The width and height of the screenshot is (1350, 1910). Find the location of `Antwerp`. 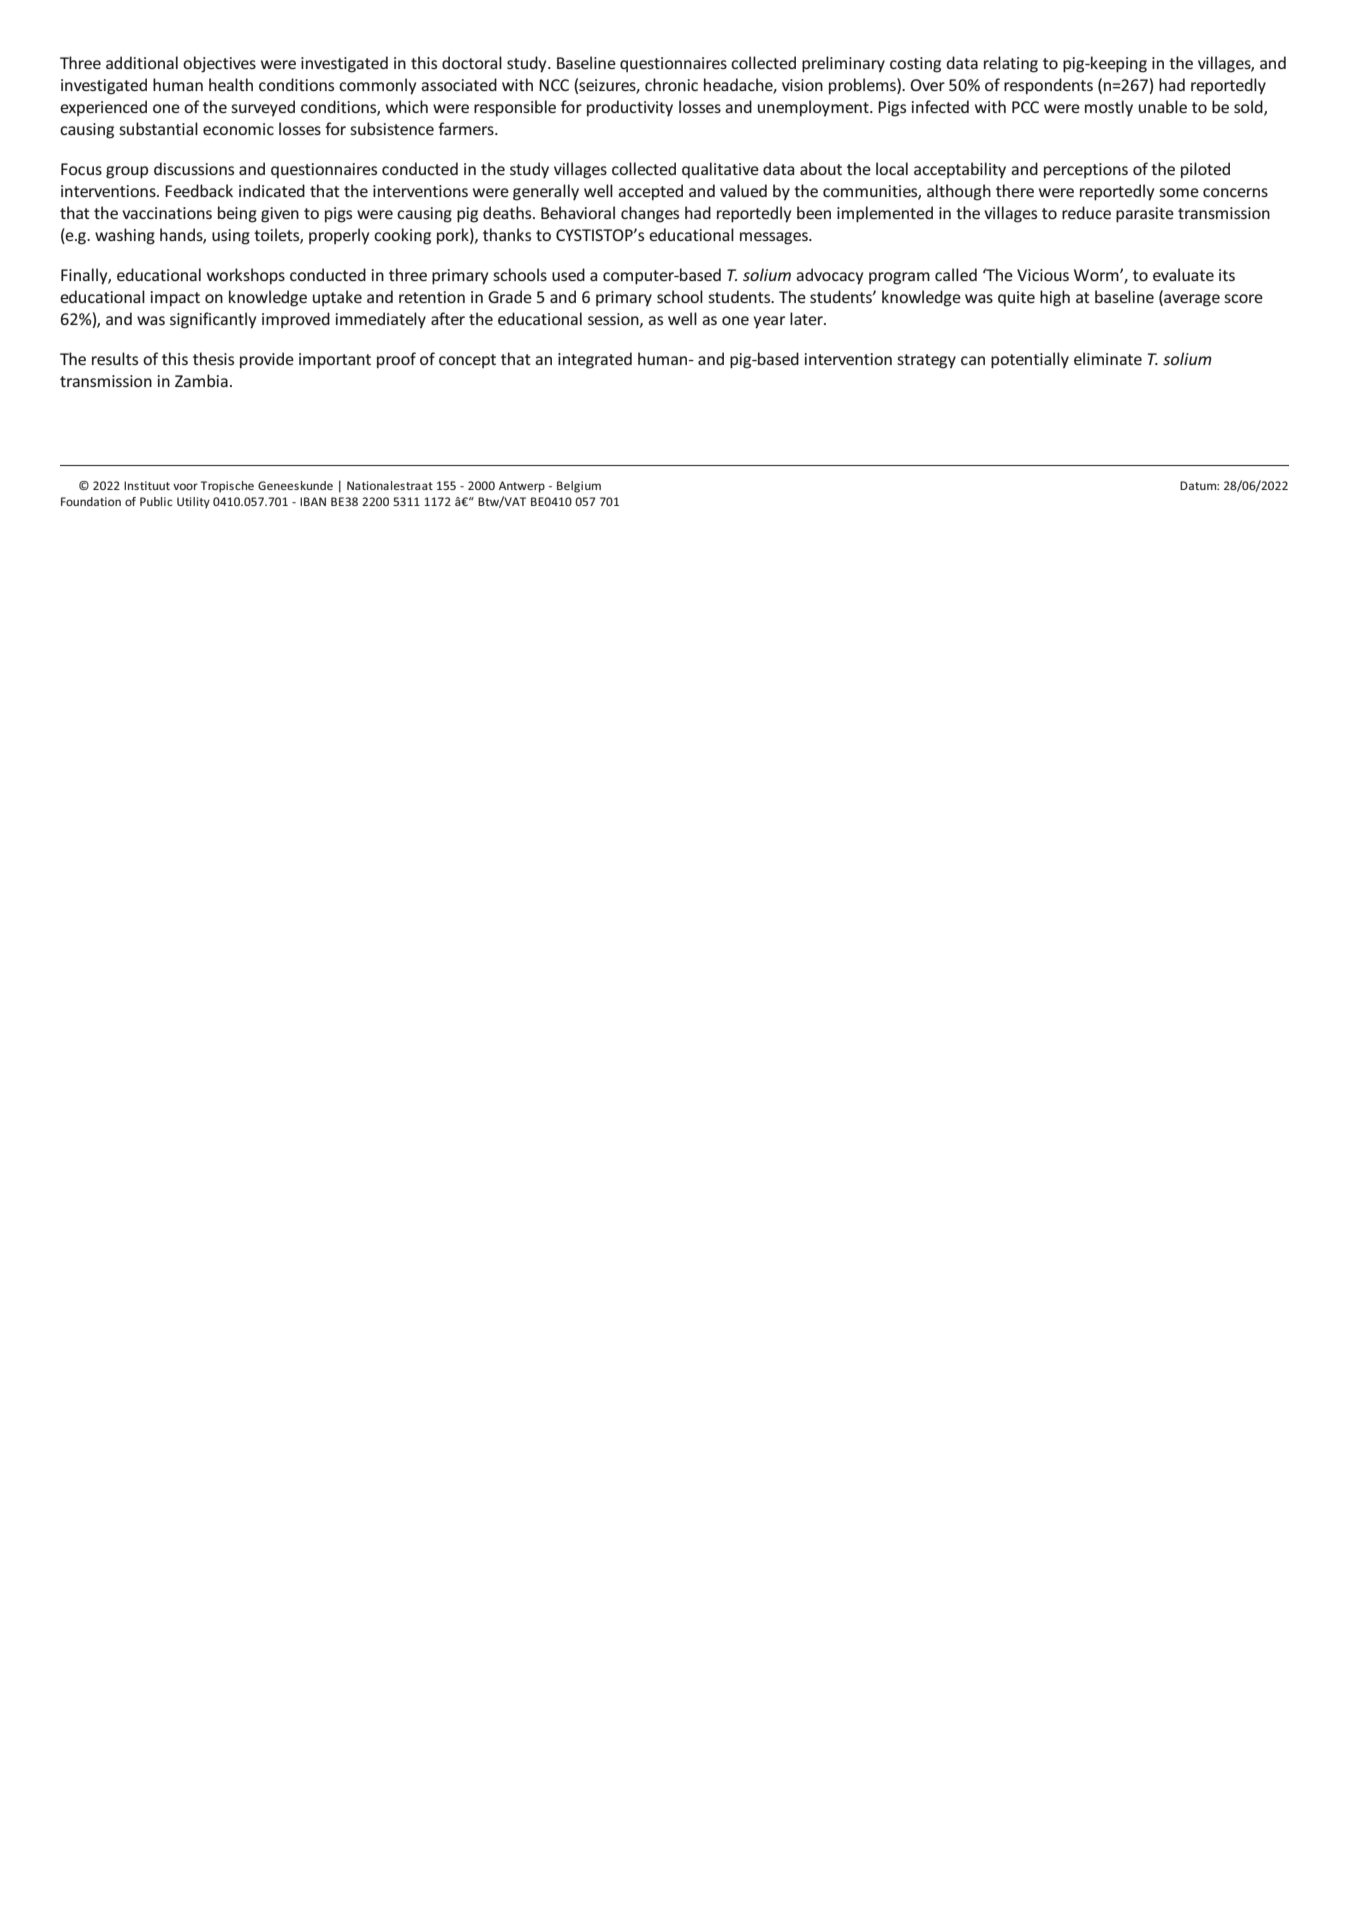

Antwerp is located at coordinates (522, 487).
